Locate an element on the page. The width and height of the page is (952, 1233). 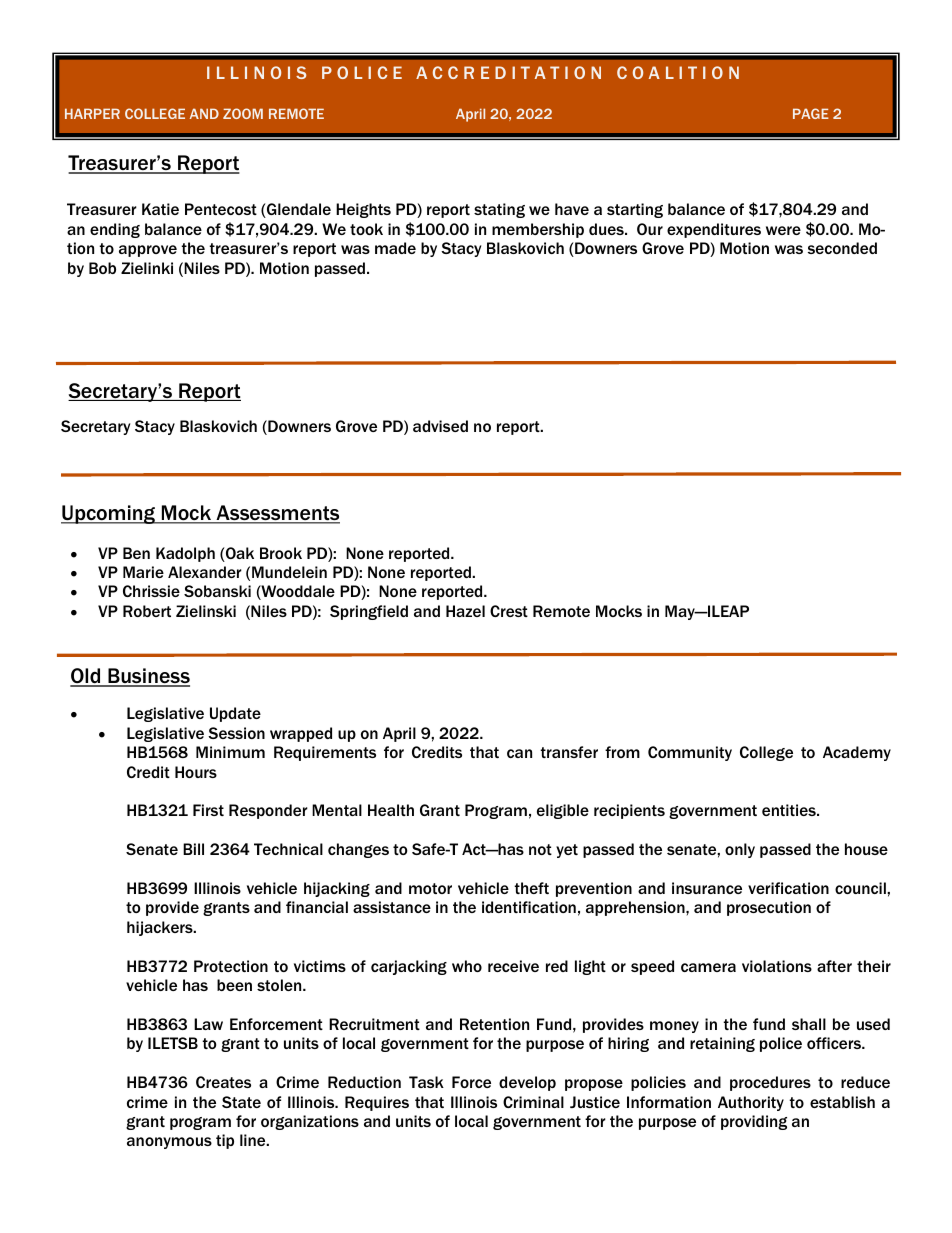
PAGE is located at coordinates (811, 113).
